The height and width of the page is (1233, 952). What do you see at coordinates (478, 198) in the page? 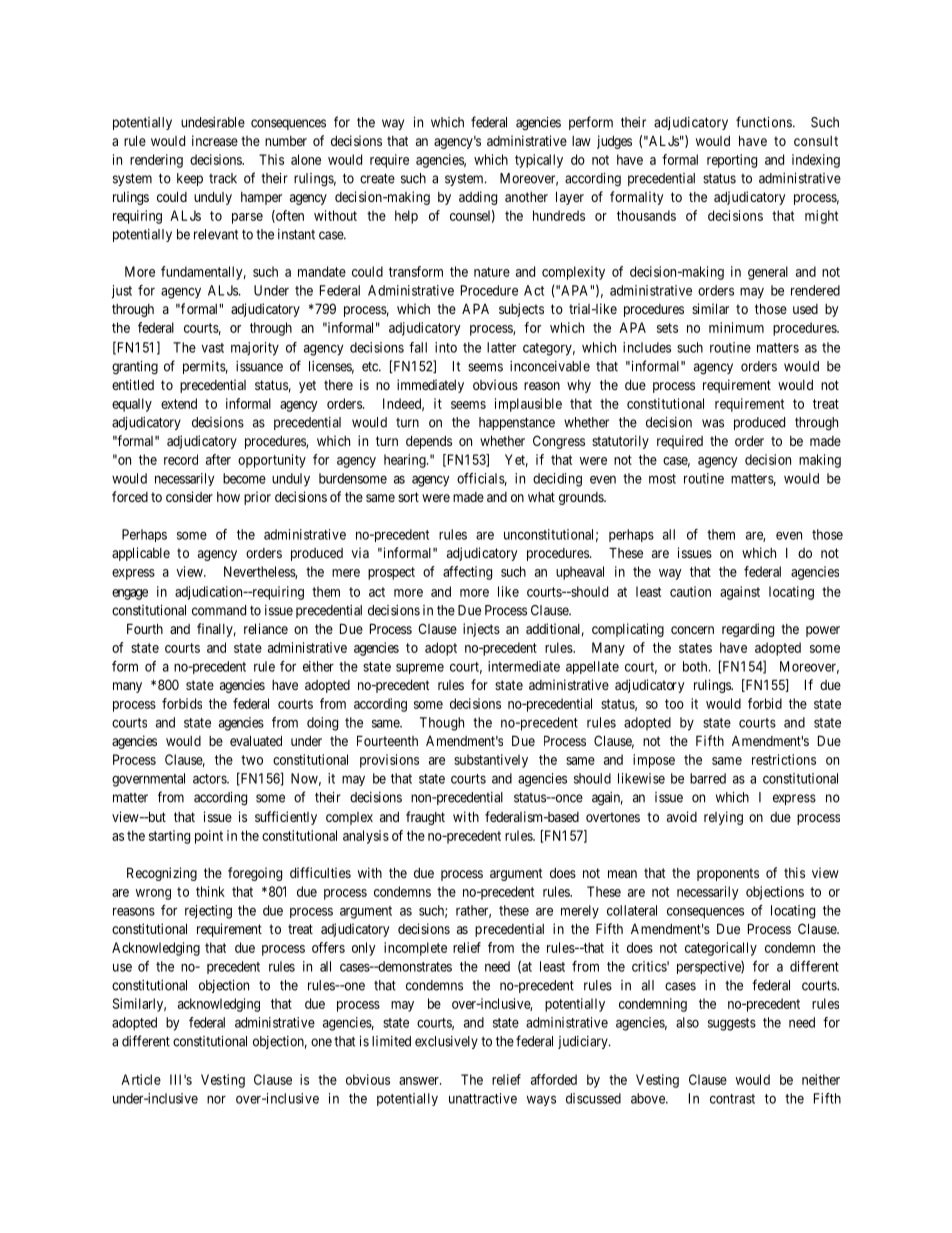
I see `adding` at bounding box center [478, 198].
